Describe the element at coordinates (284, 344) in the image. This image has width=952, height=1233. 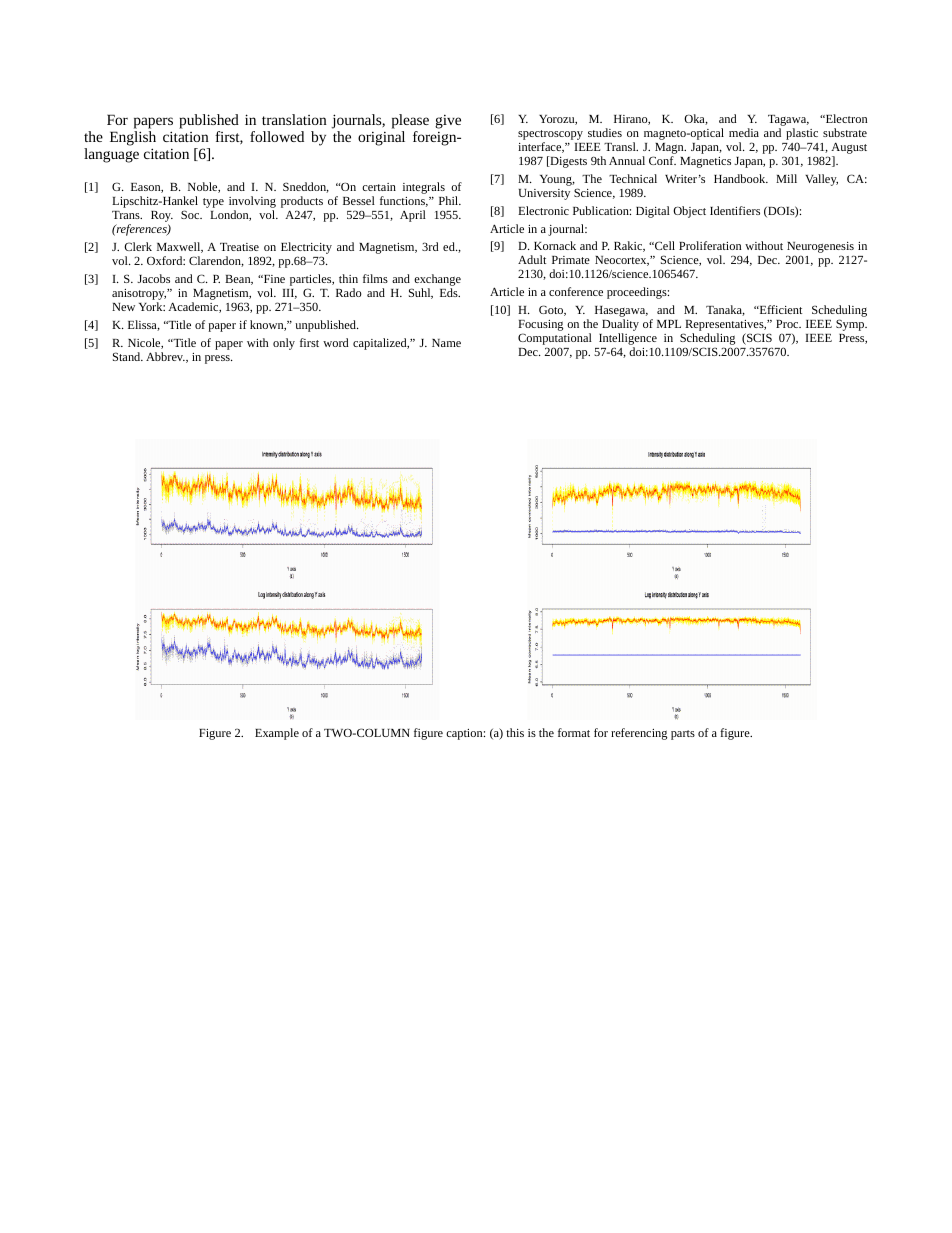
I see `only` at that location.
